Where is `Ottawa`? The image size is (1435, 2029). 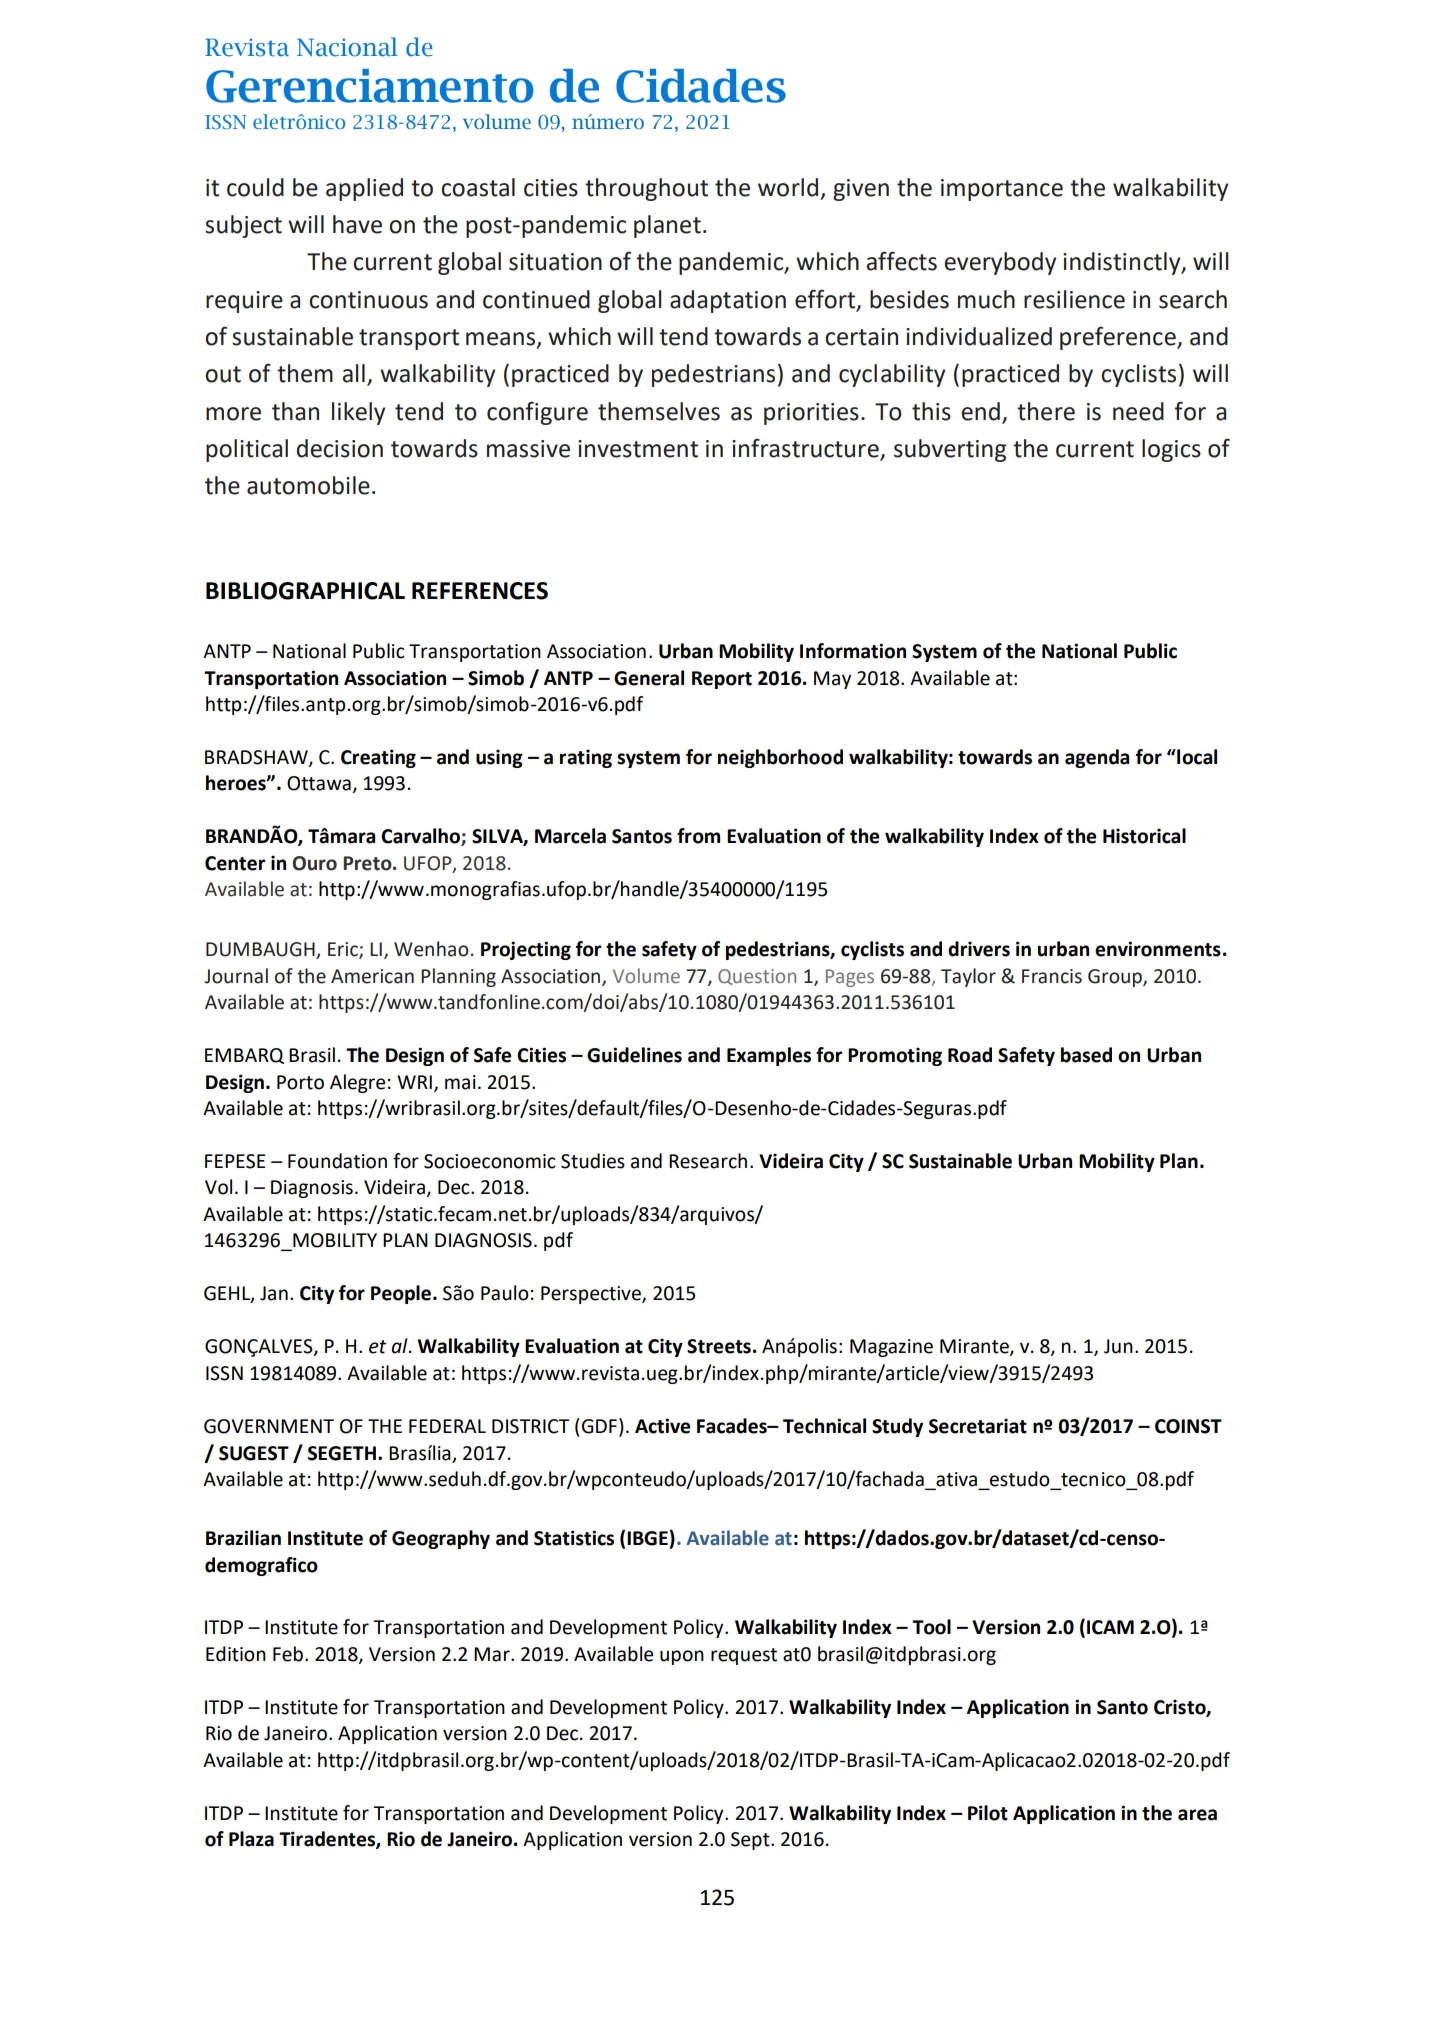
Ottawa is located at coordinates (319, 783).
